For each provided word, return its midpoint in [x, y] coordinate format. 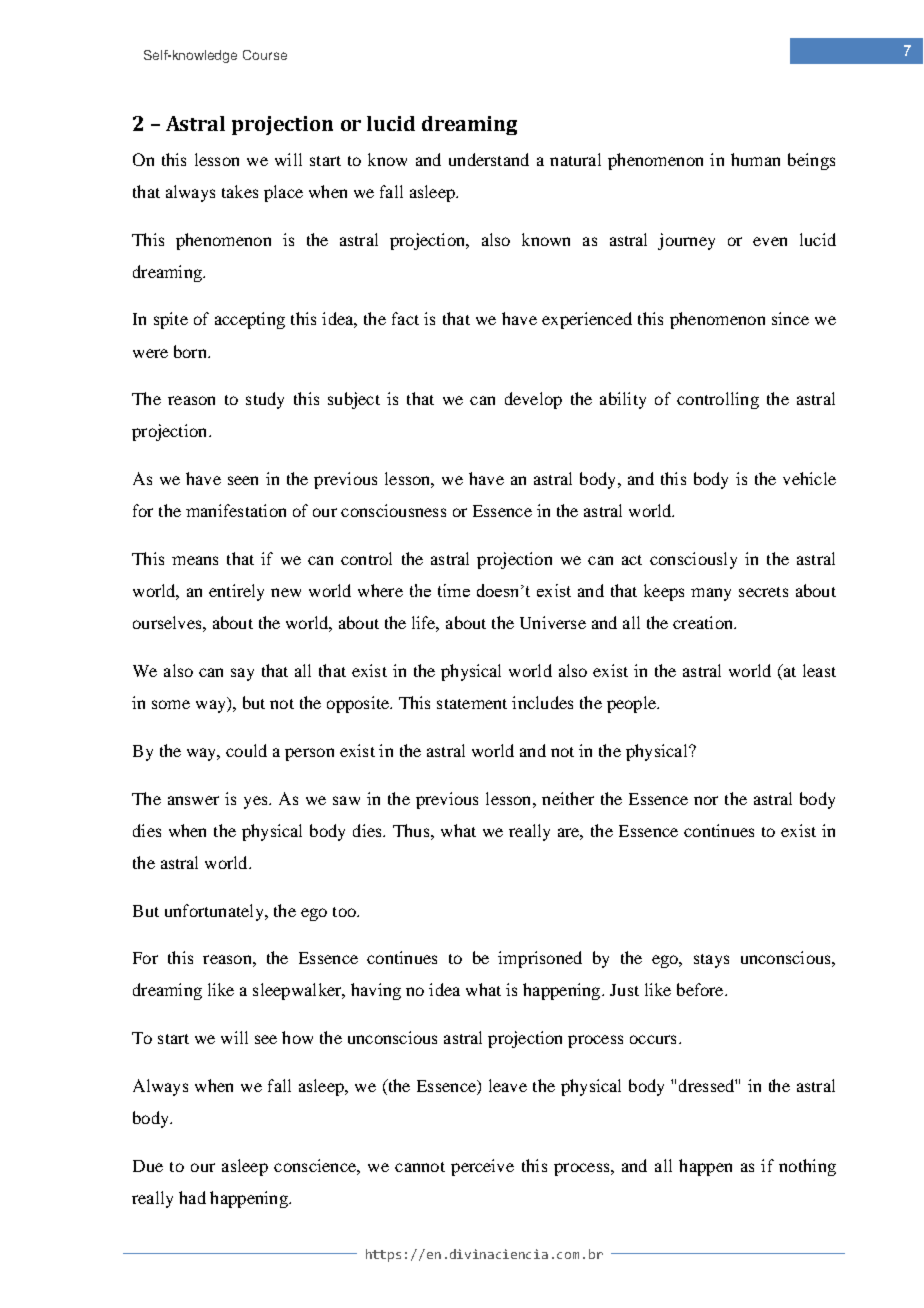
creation [704, 622]
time [454, 590]
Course [265, 55]
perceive [482, 1167]
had [192, 1197]
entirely [236, 592]
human [755, 159]
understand [489, 159]
